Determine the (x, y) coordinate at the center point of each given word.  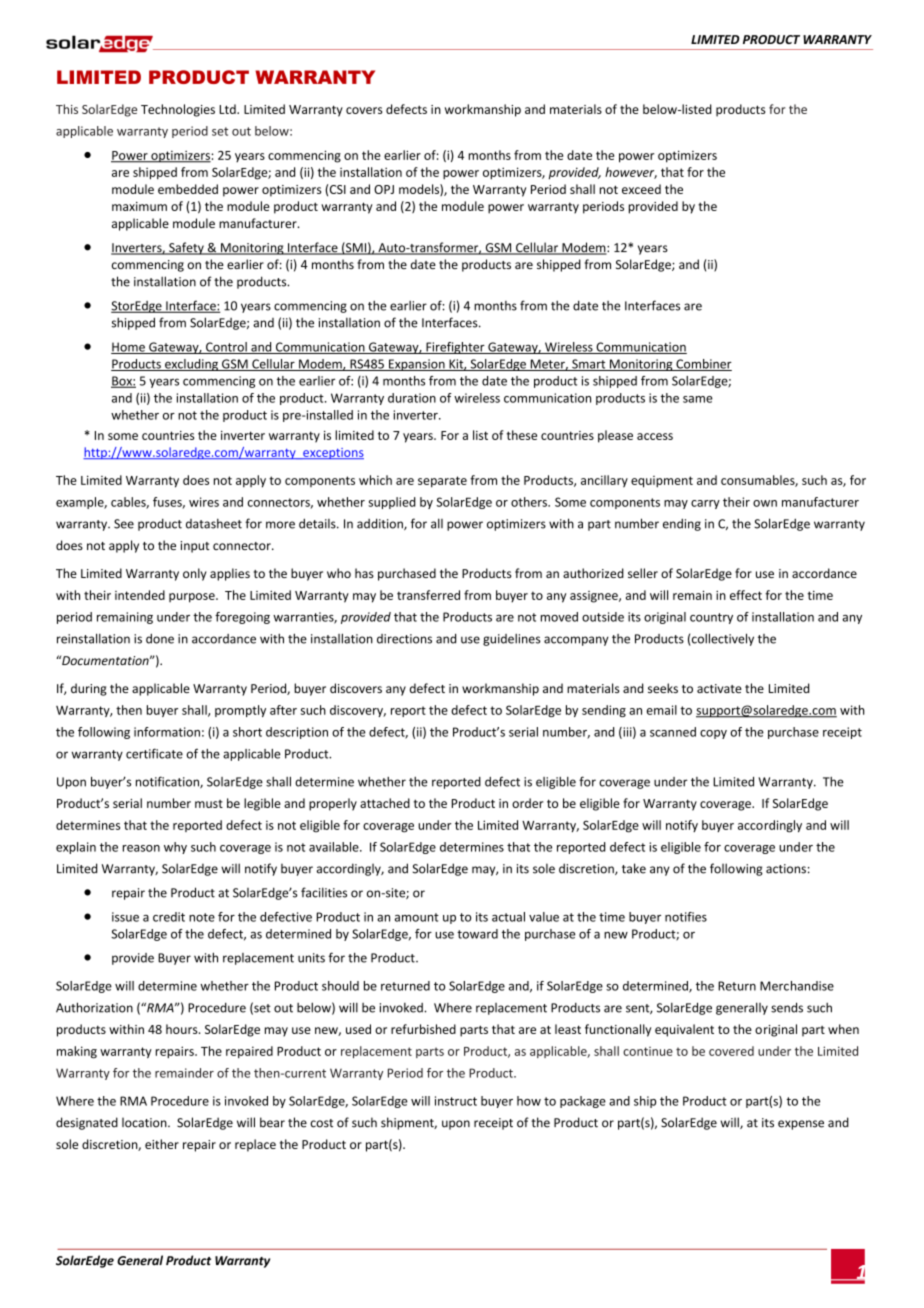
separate (442, 482)
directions (404, 639)
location (145, 1122)
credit (169, 917)
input (195, 547)
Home (129, 348)
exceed (641, 189)
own (765, 503)
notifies (686, 917)
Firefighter (455, 348)
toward (477, 934)
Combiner (703, 365)
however (631, 173)
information (167, 732)
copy (713, 734)
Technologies (178, 110)
